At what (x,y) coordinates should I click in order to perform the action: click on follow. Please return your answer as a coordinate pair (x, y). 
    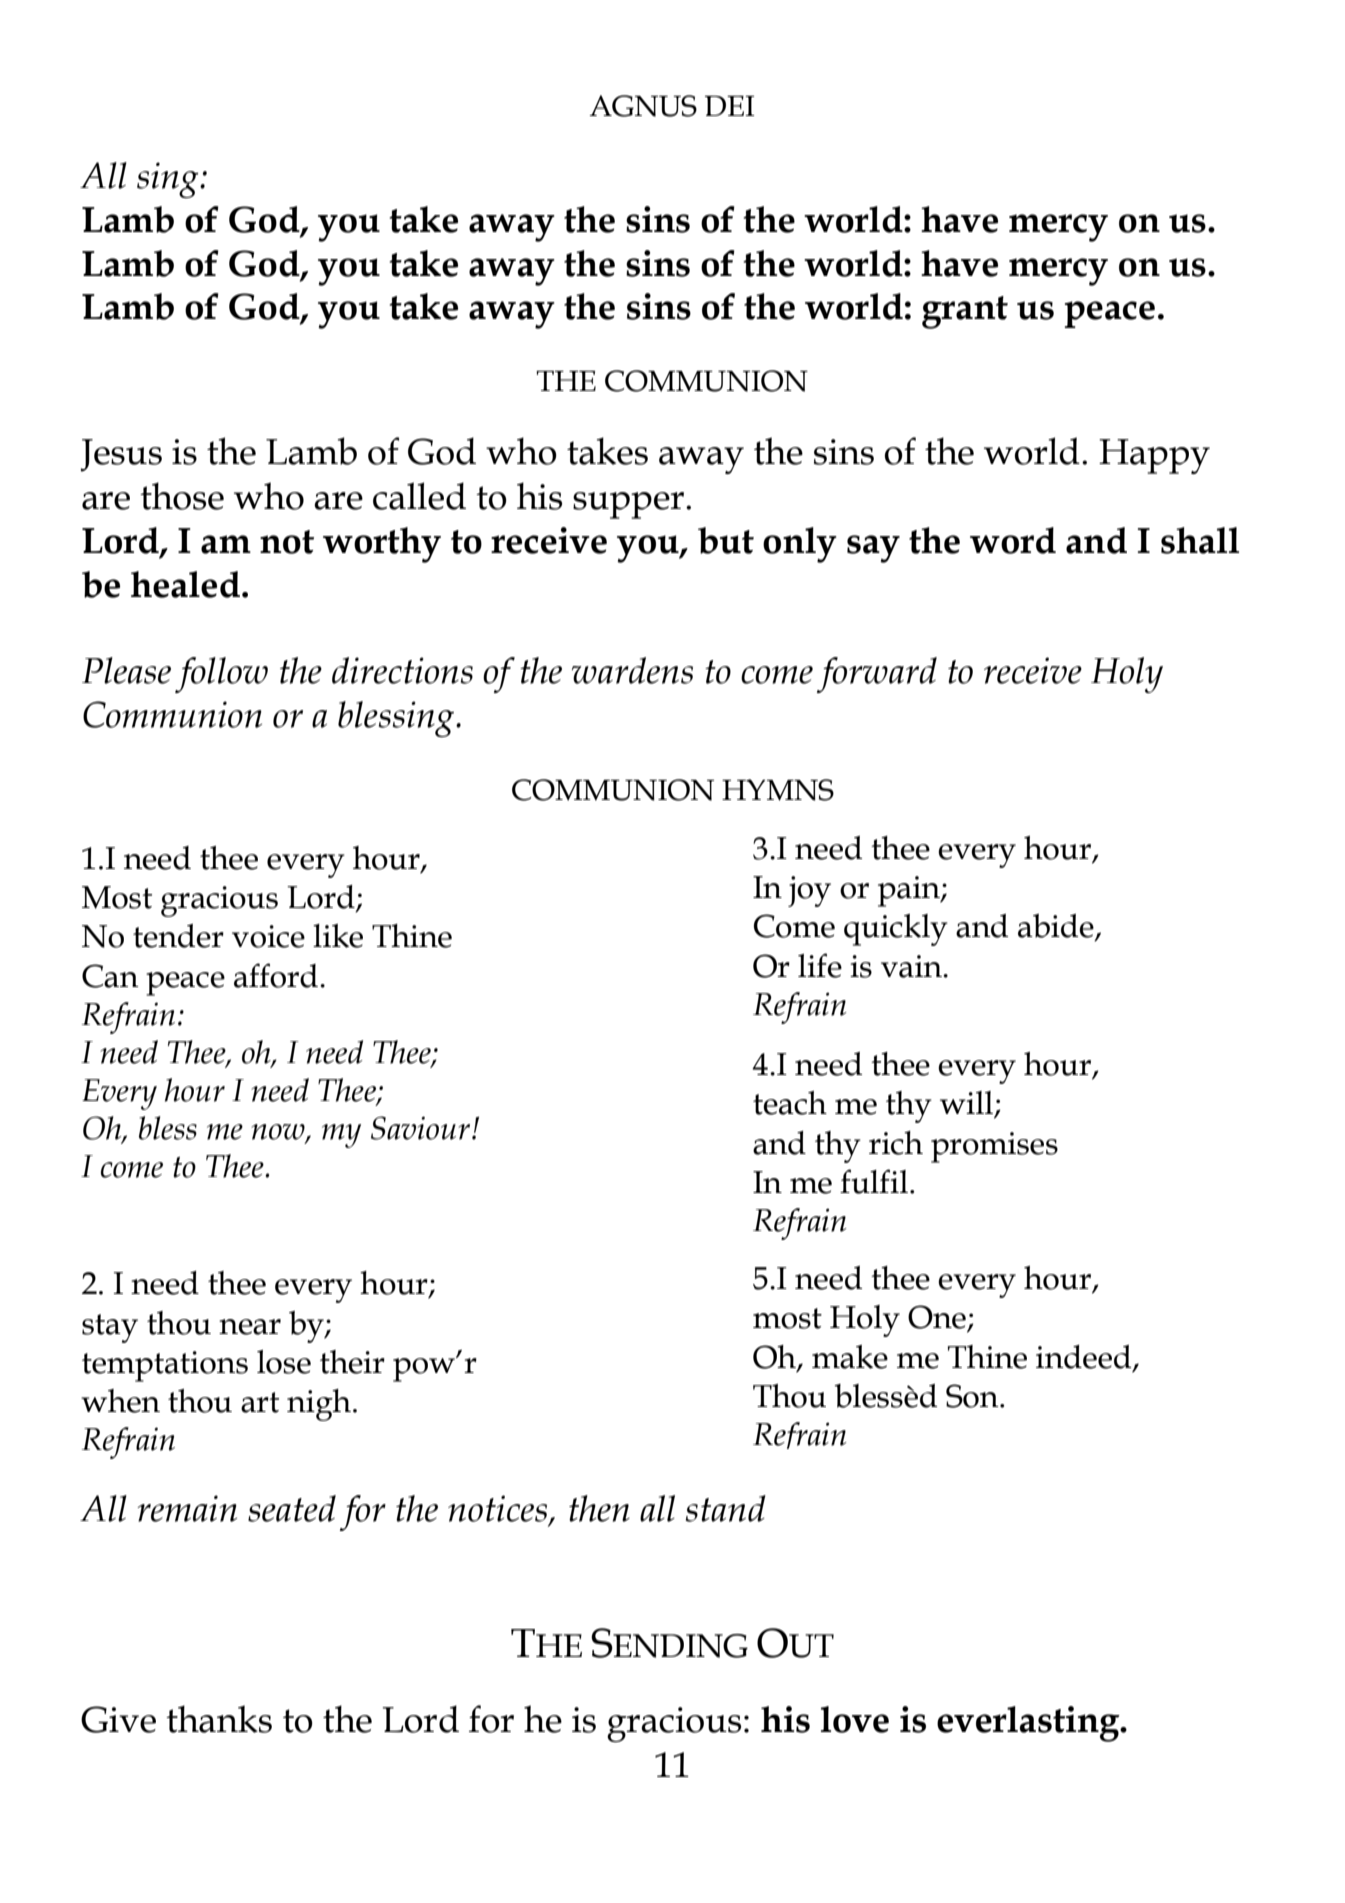
    Looking at the image, I should click on (221, 675).
